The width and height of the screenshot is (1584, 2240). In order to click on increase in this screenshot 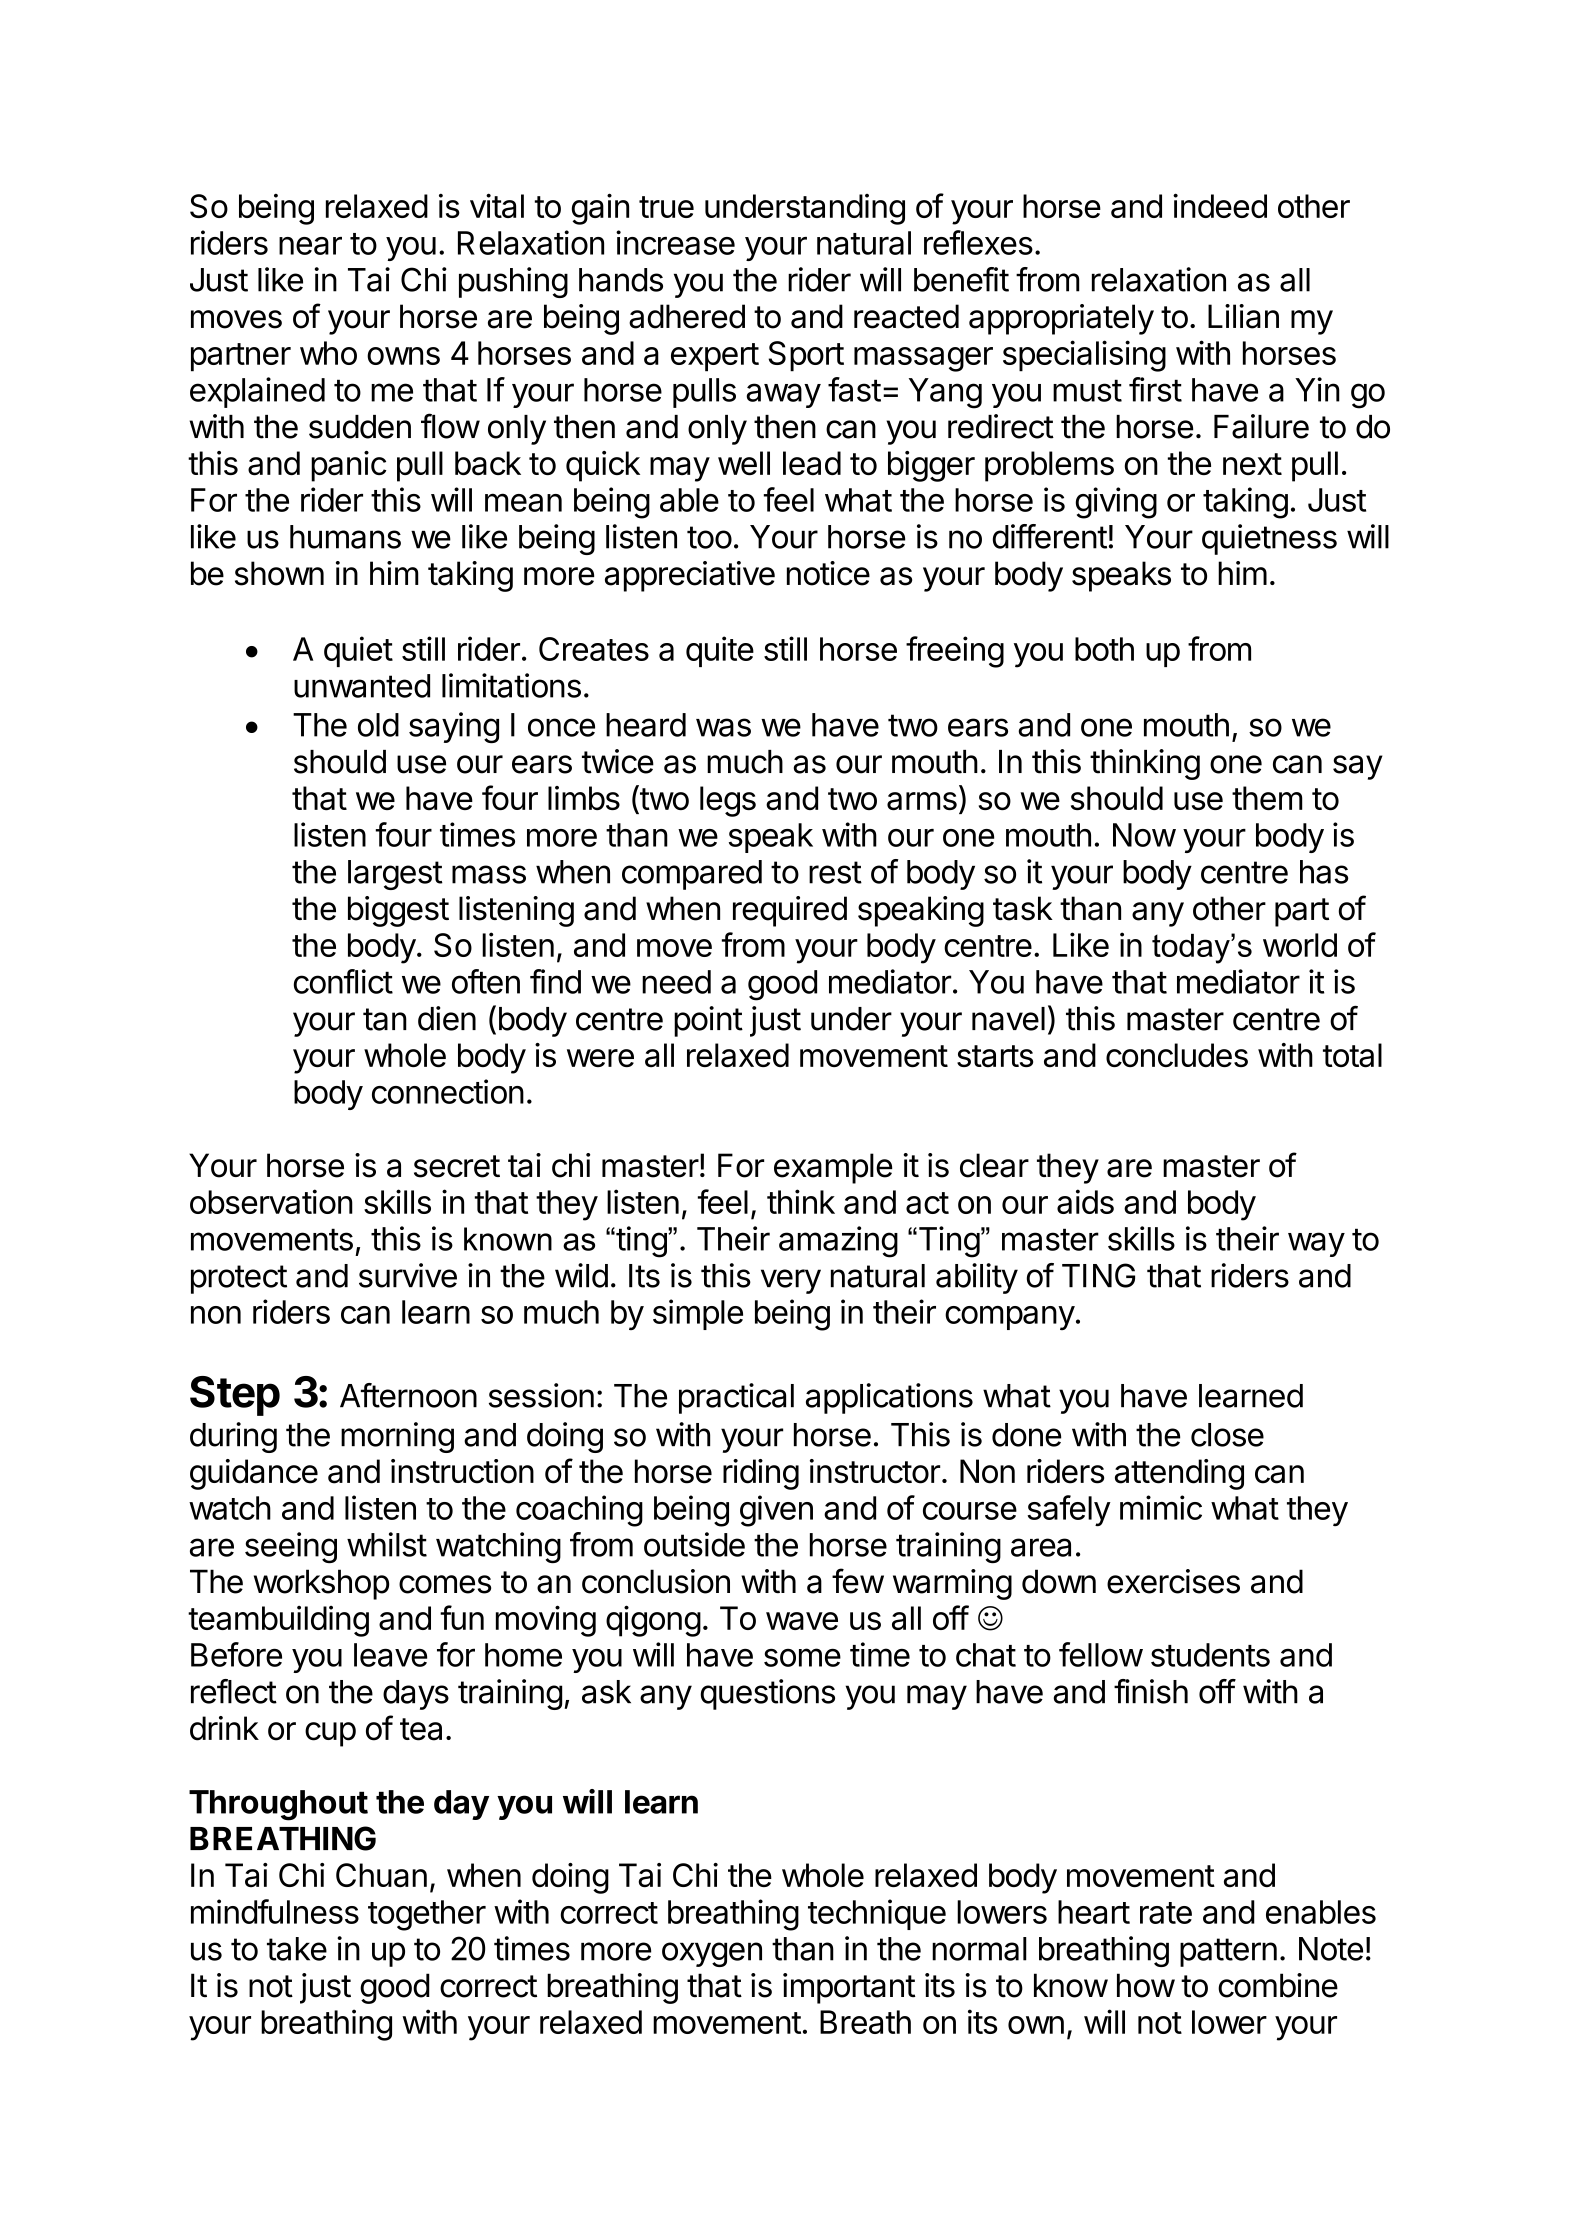, I will do `click(675, 242)`.
